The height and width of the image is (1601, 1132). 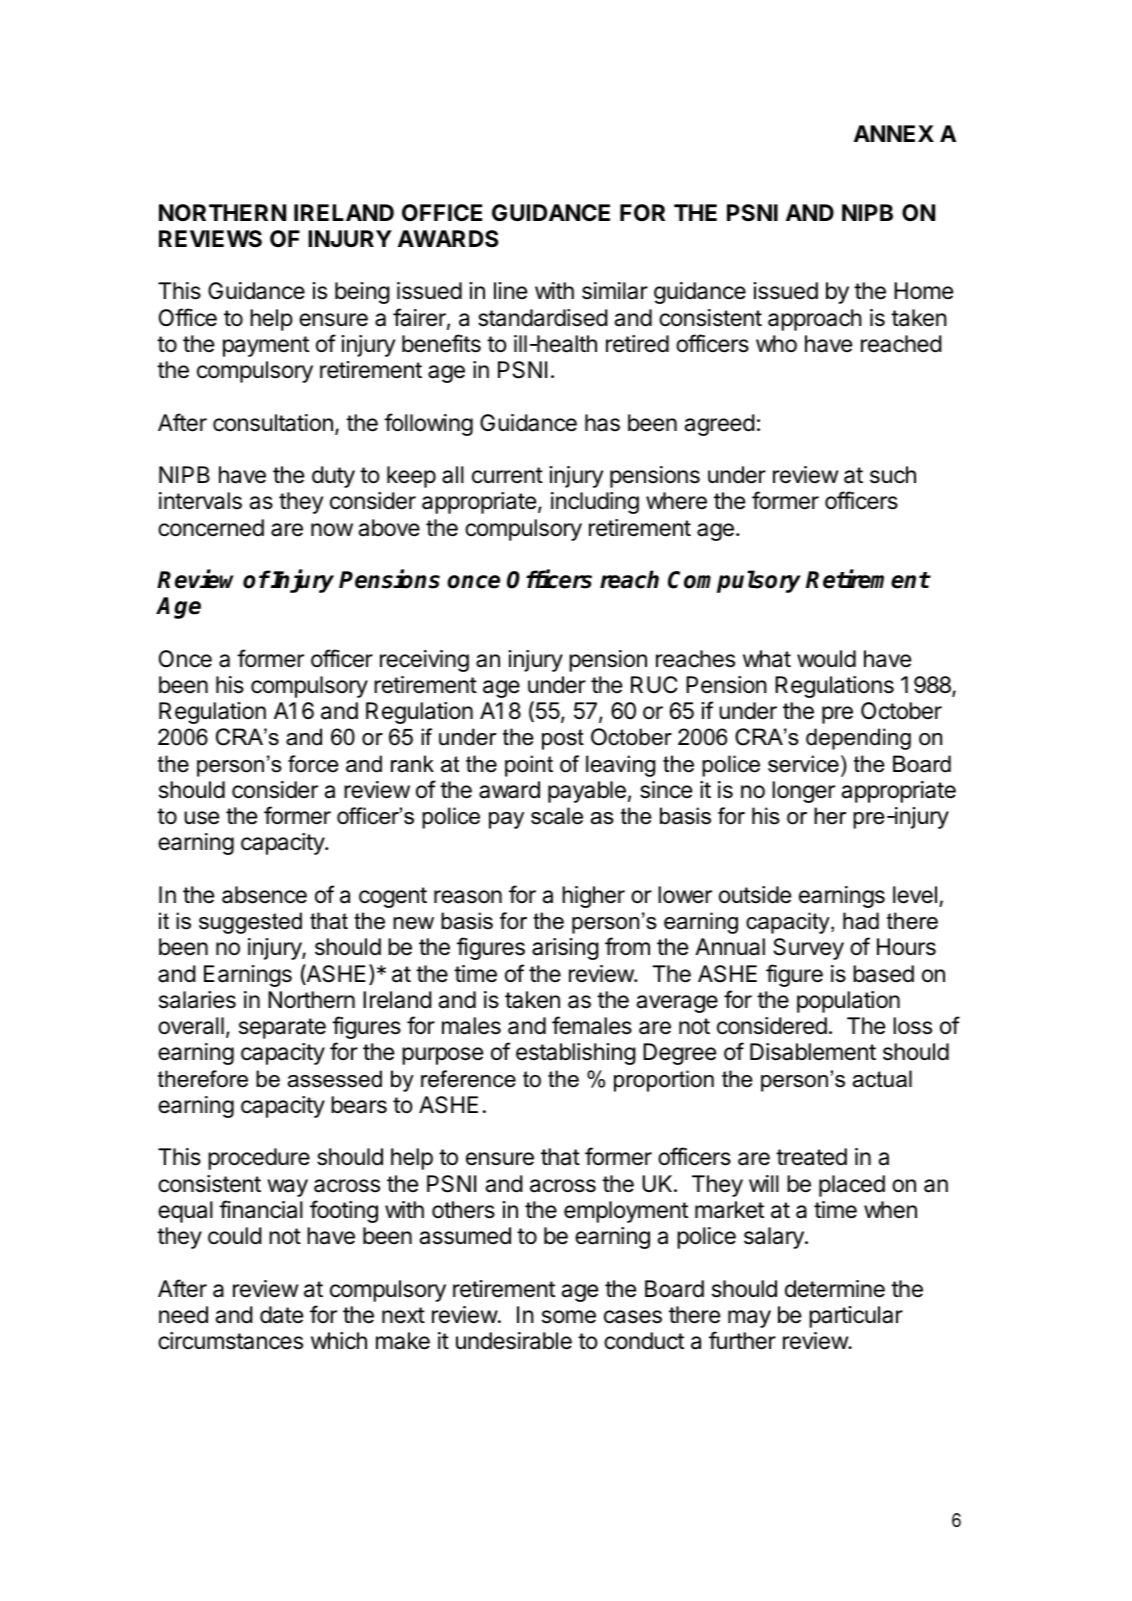 What do you see at coordinates (282, 1028) in the image?
I see `separate` at bounding box center [282, 1028].
